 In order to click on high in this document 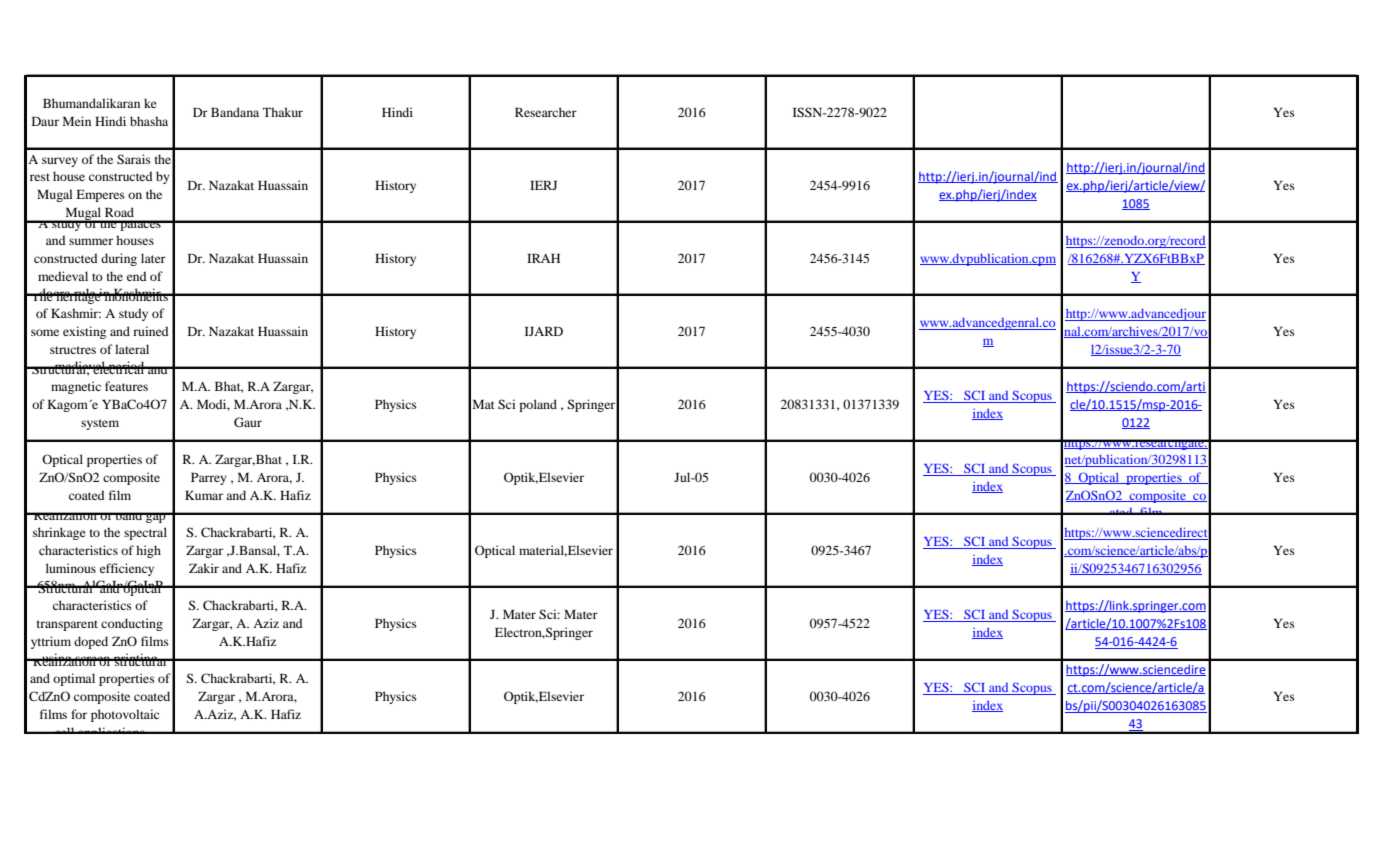, I will do `click(148, 551)`.
